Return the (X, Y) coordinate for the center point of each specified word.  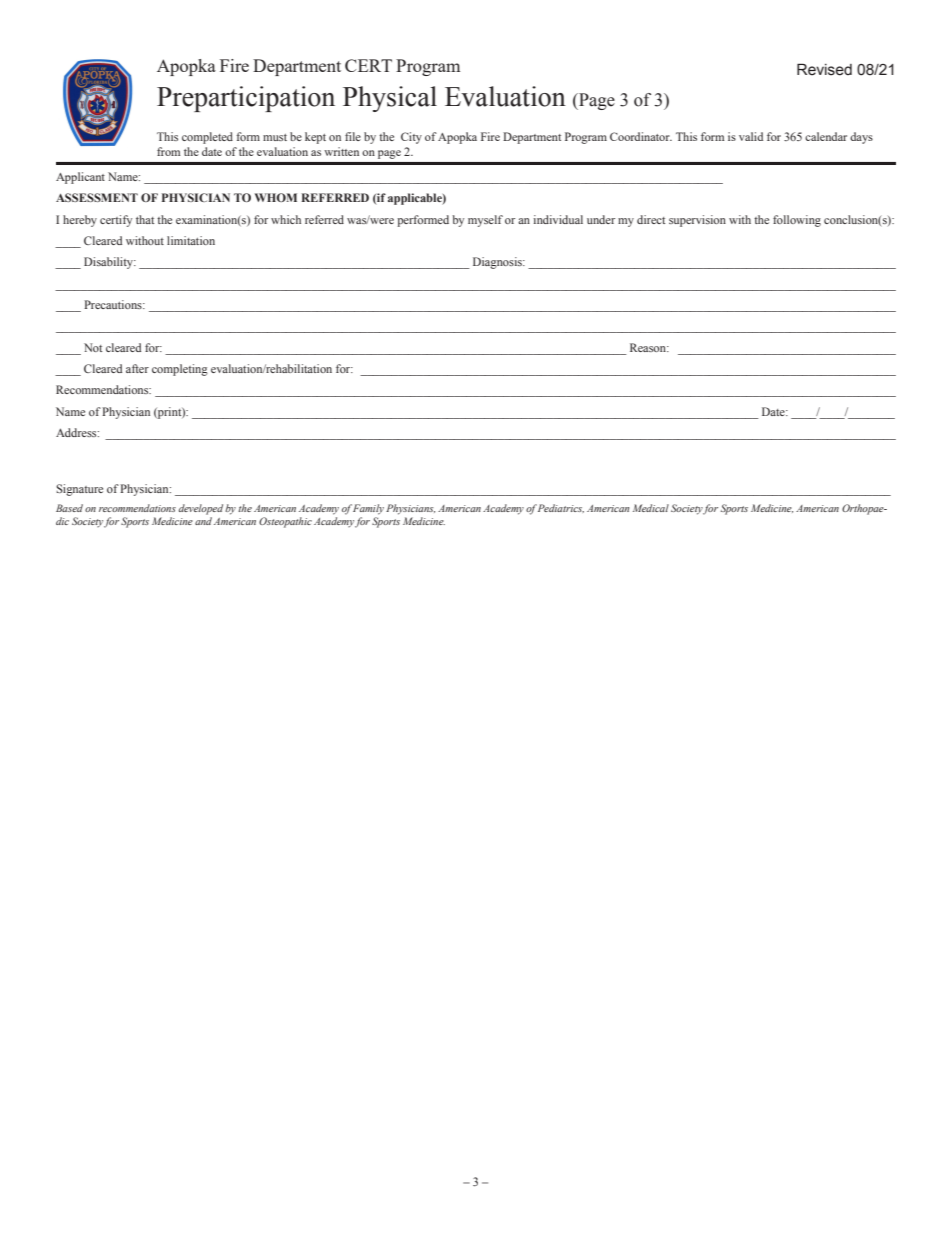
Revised (824, 69)
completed (207, 138)
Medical (651, 508)
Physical (390, 99)
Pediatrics (561, 508)
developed (201, 509)
